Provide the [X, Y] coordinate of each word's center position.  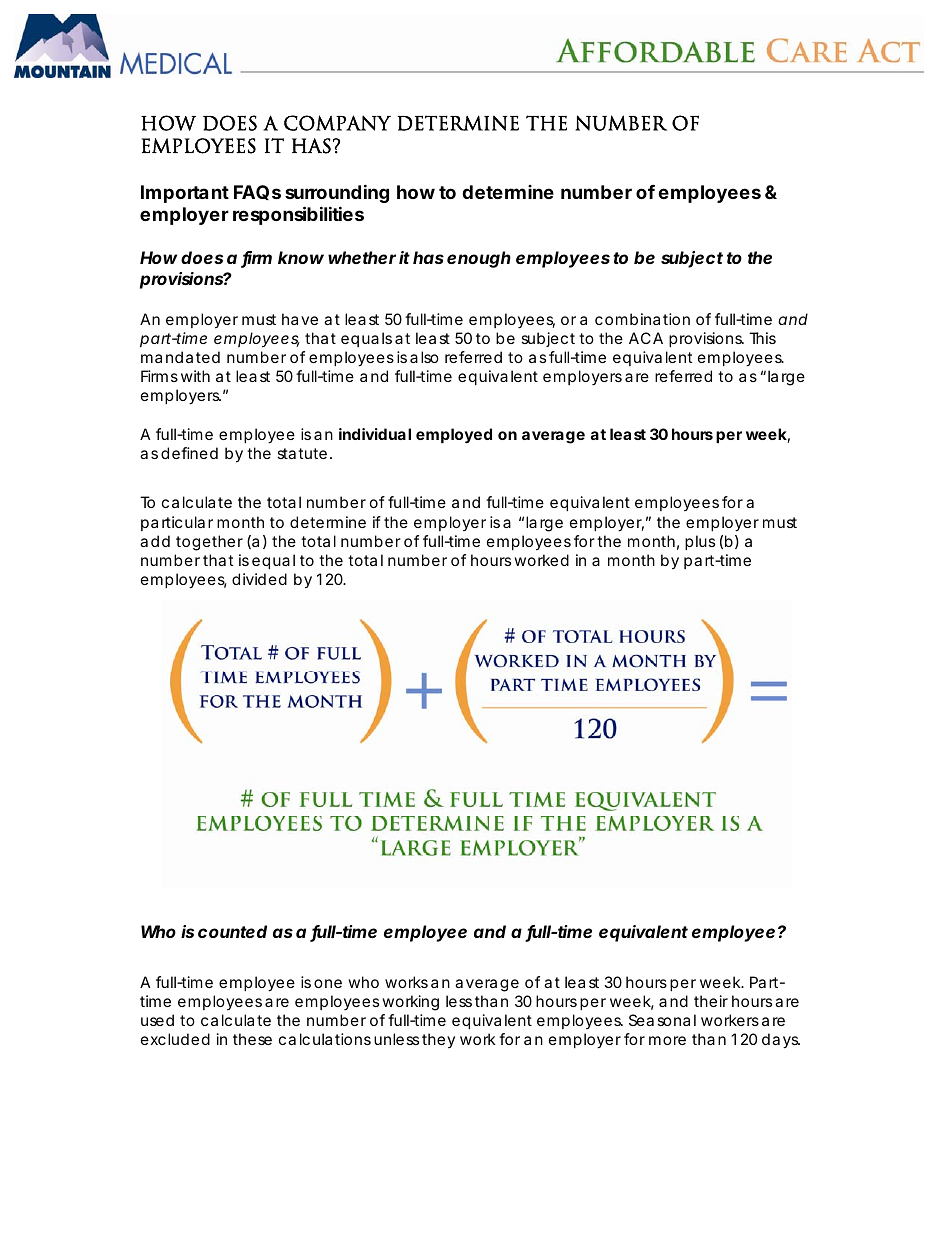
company [337, 123]
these [252, 1039]
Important [185, 194]
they [438, 1040]
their [711, 1001]
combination [642, 319]
